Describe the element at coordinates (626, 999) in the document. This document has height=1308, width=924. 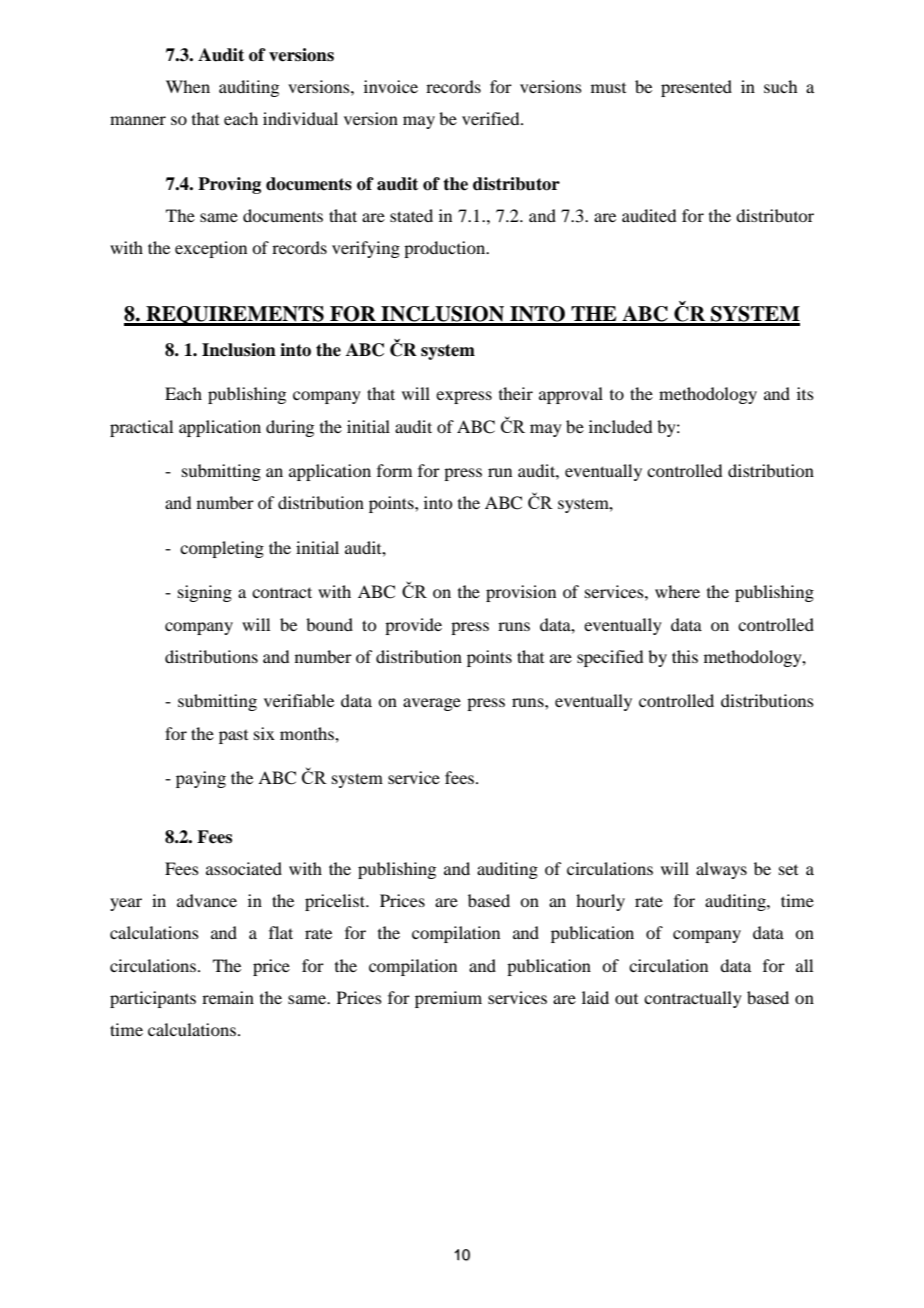
I see `out` at that location.
